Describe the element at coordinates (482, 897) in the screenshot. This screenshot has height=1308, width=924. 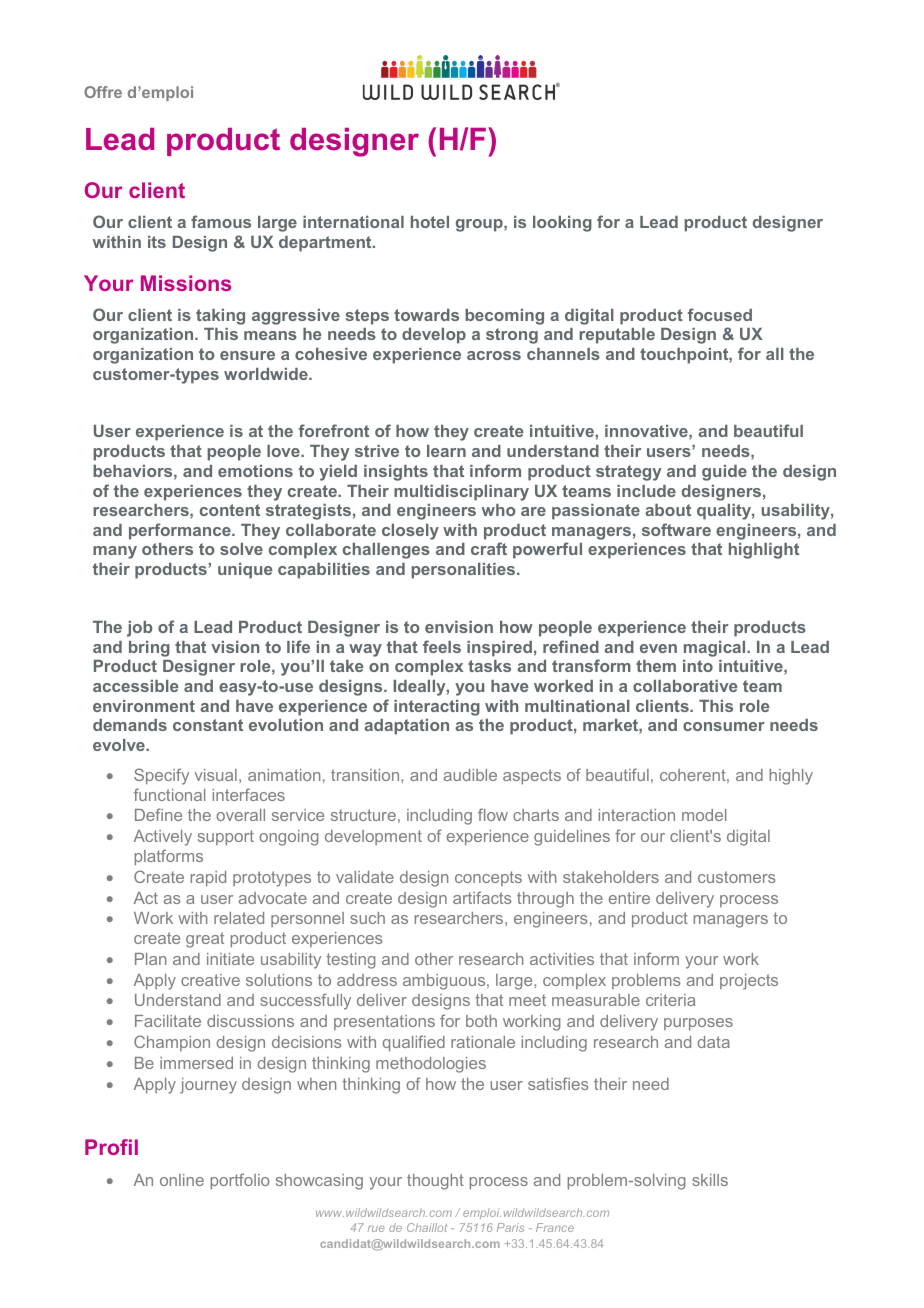
I see `artifacts` at that location.
